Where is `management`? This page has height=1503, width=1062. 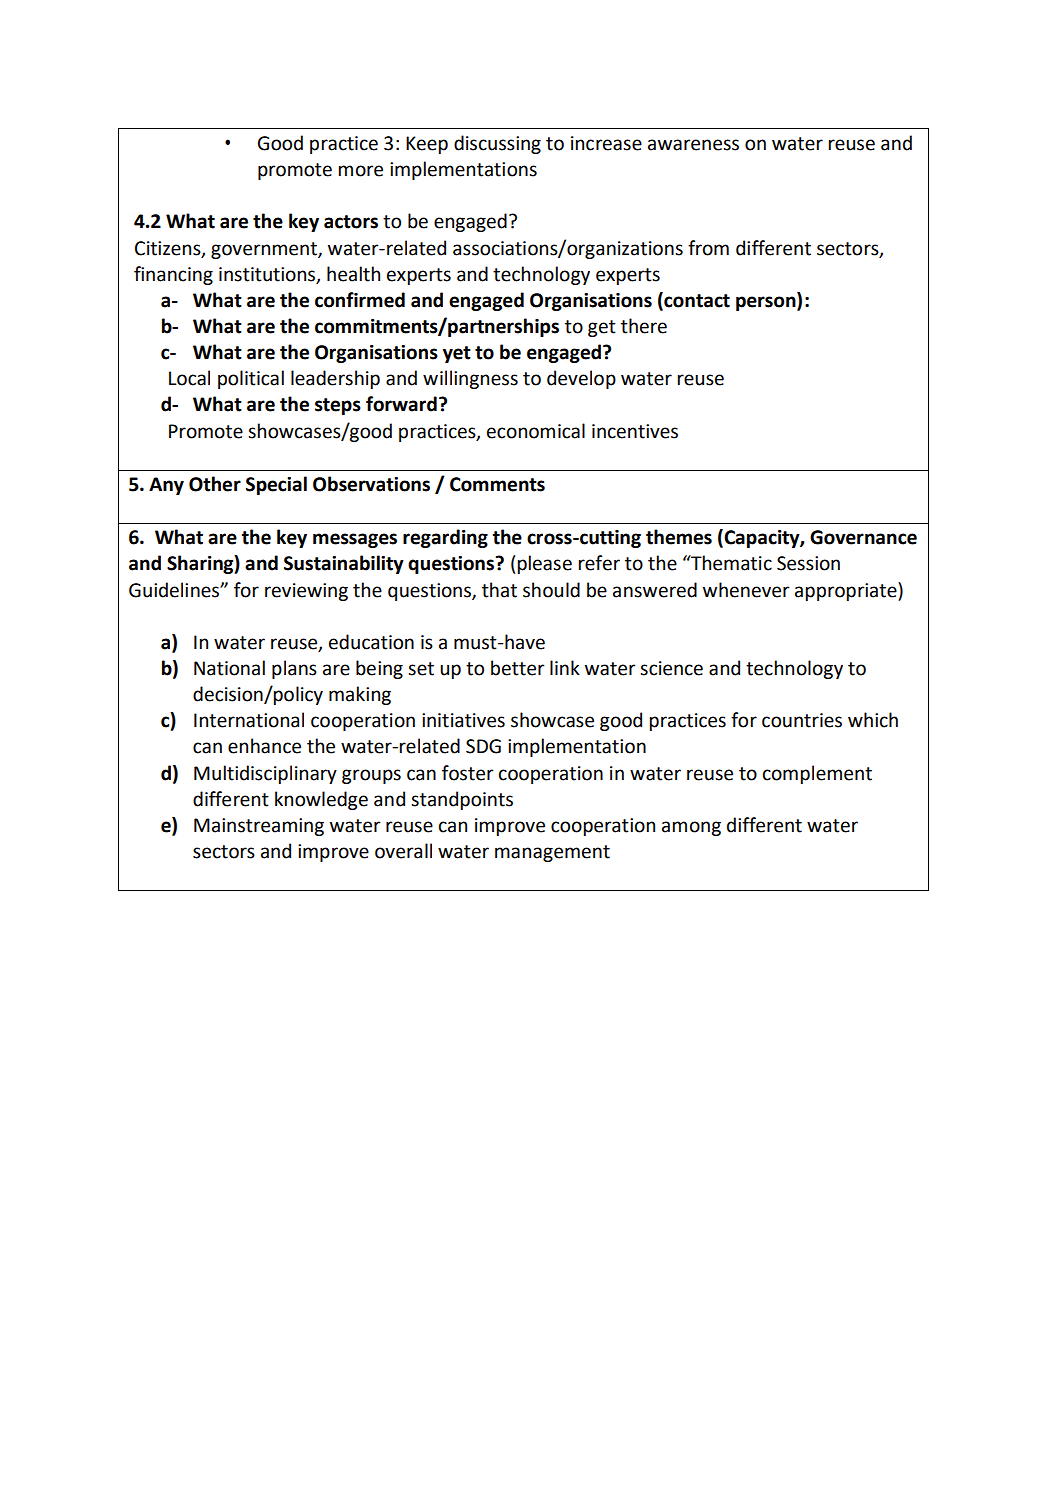 management is located at coordinates (552, 853).
